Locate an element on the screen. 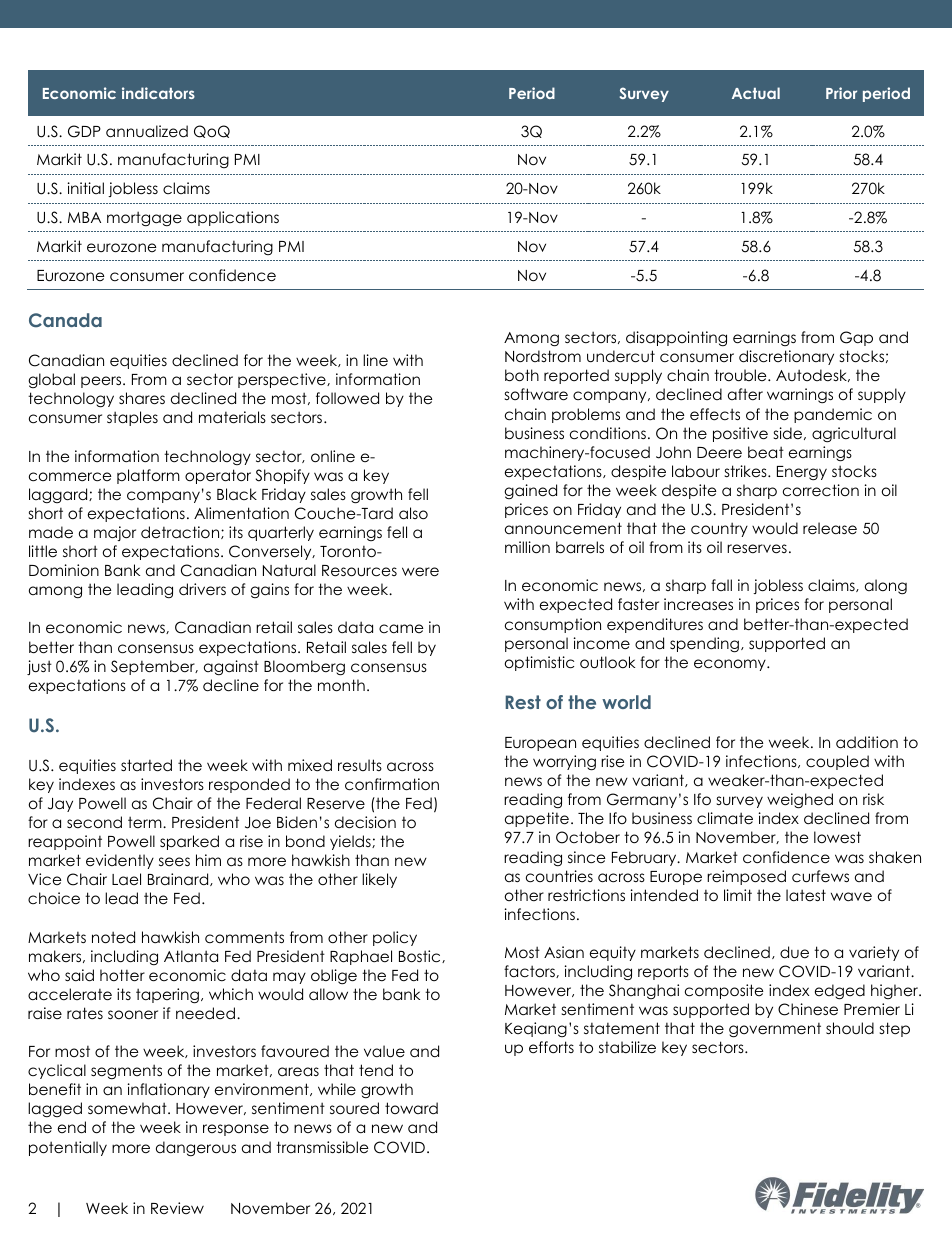 The width and height of the screenshot is (952, 1233). term is located at coordinates (146, 822).
